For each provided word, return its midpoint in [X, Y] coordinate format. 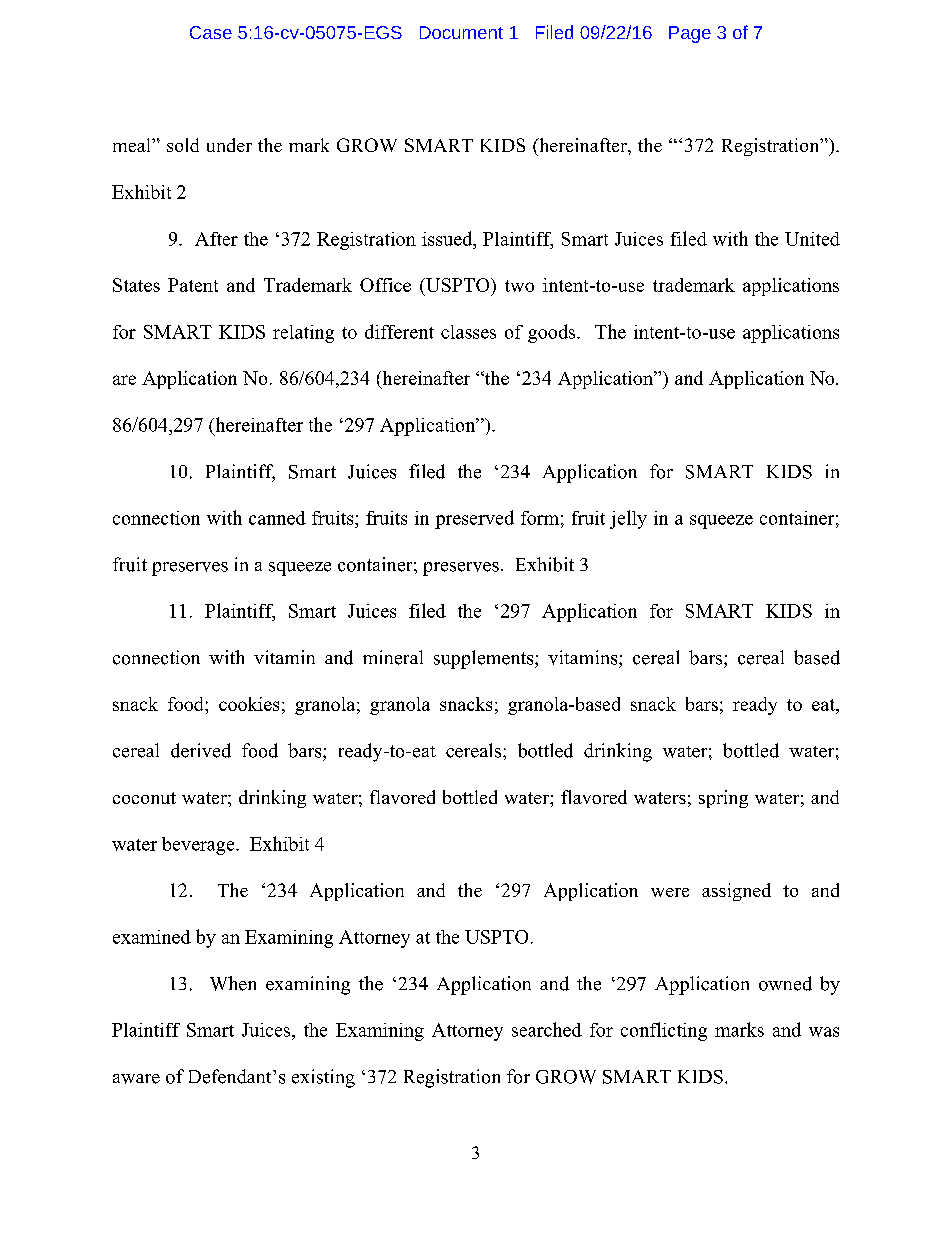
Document [461, 32]
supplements [485, 659]
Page [690, 34]
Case [211, 32]
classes [468, 332]
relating [303, 334]
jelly [628, 519]
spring [723, 799]
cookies [249, 704]
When [233, 983]
